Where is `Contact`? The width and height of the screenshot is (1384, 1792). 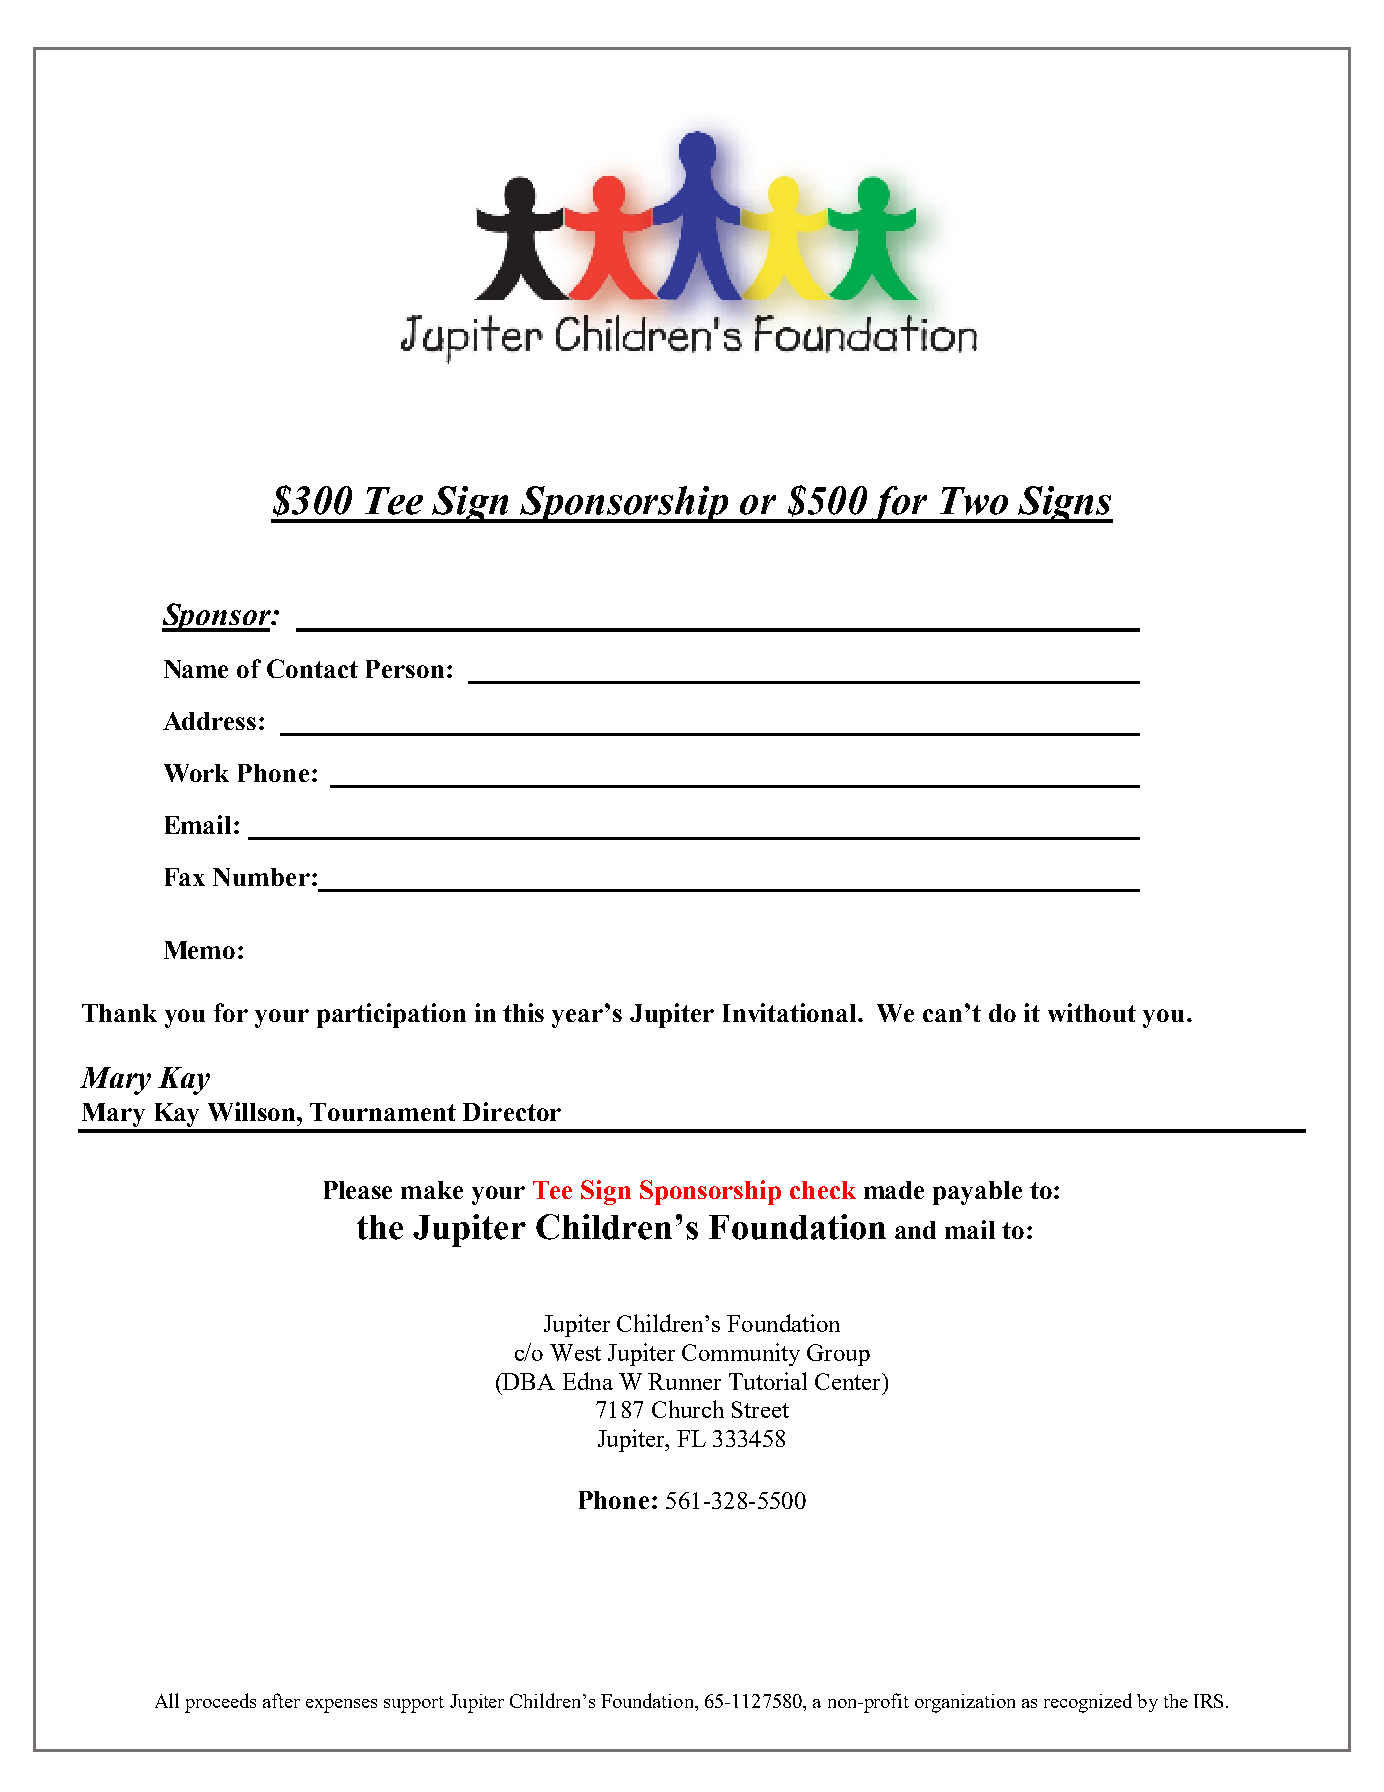
Contact is located at coordinates (312, 668).
